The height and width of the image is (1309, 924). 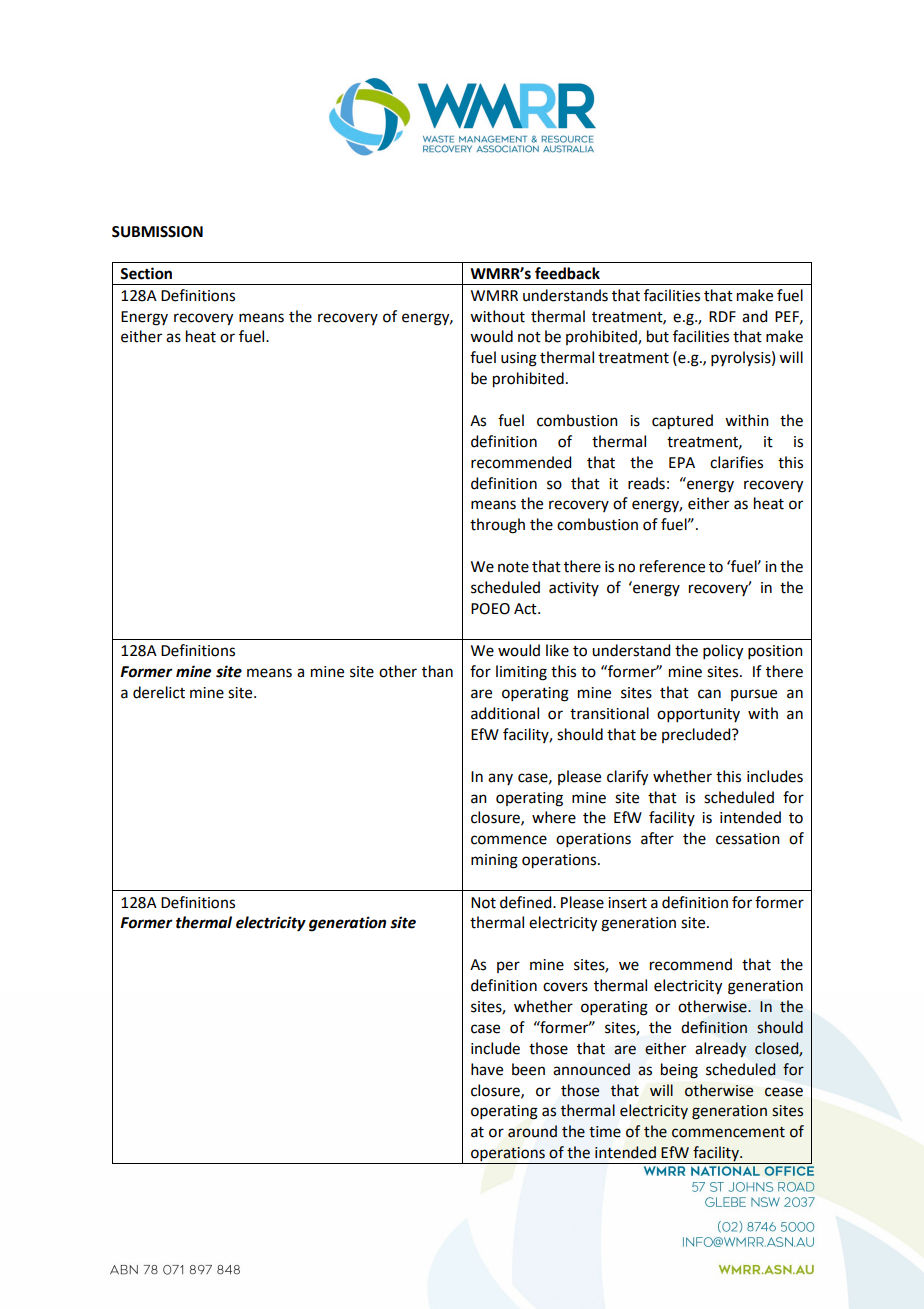 I want to click on SUBMISSION, so click(x=157, y=232).
